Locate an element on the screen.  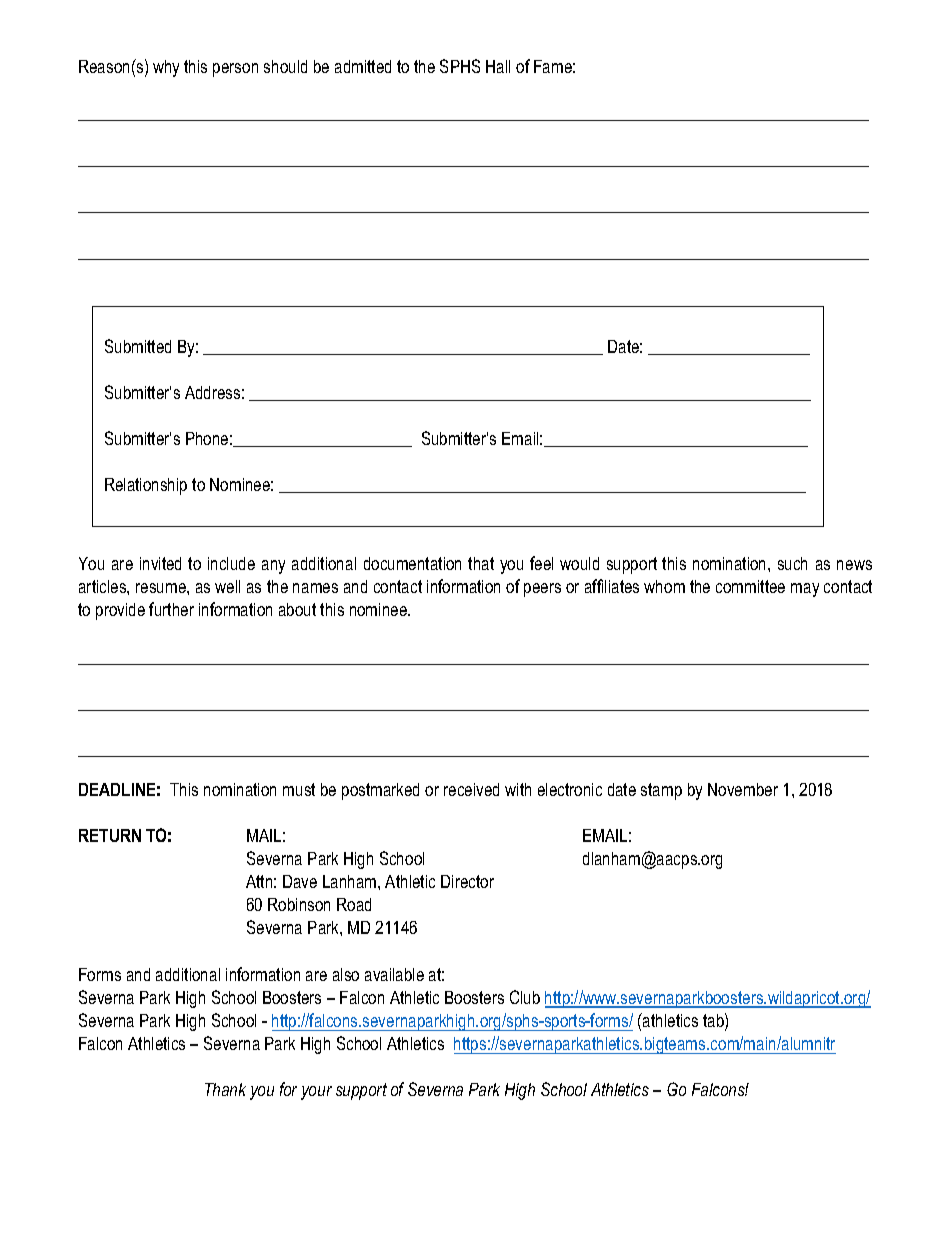
admitted is located at coordinates (363, 66).
